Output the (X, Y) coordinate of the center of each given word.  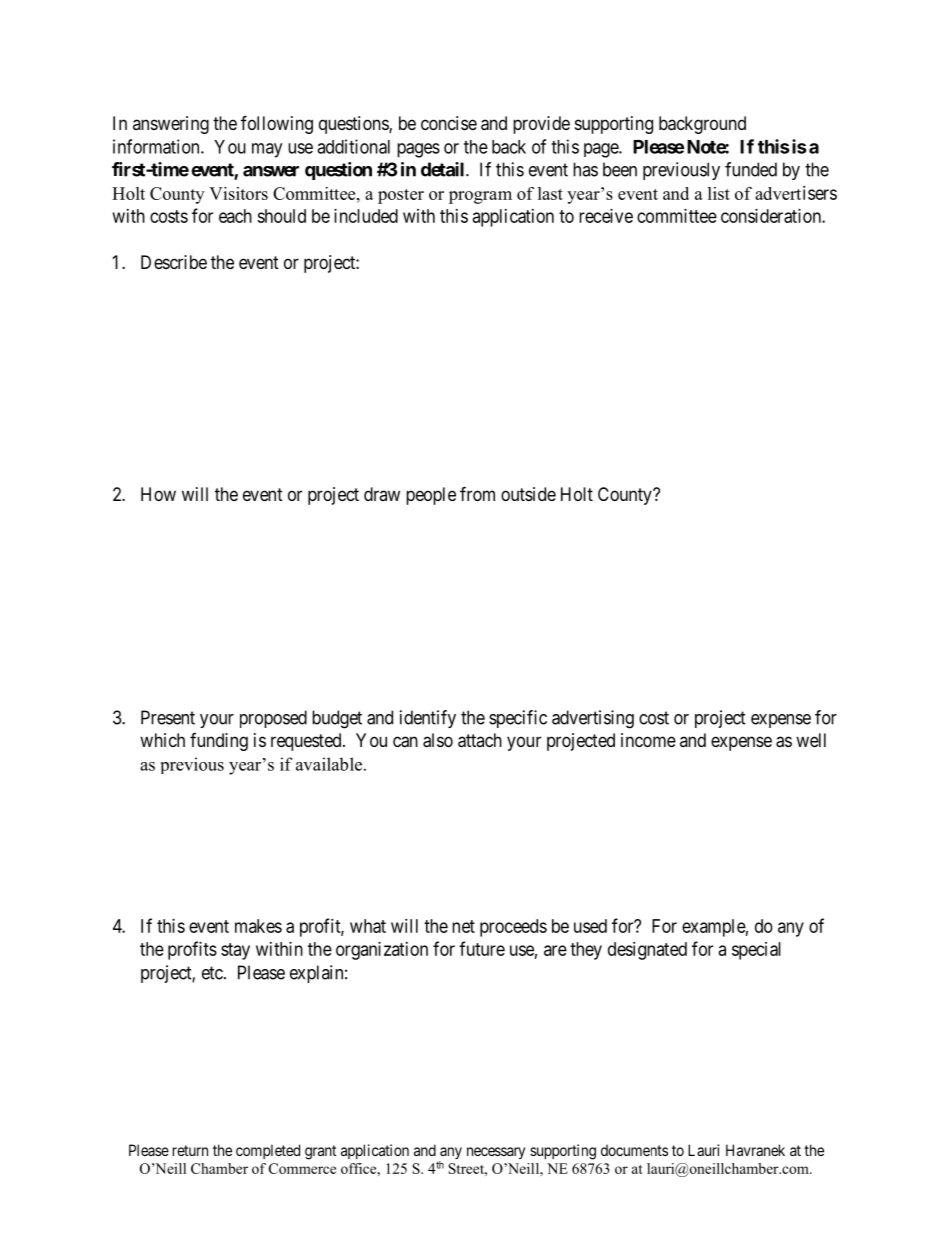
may (267, 150)
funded (751, 169)
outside (528, 494)
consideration (772, 216)
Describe (174, 262)
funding (219, 742)
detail (444, 169)
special (756, 951)
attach (480, 740)
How (158, 494)
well (811, 740)
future (482, 948)
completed (268, 1151)
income (648, 740)
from (477, 493)
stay (235, 951)
